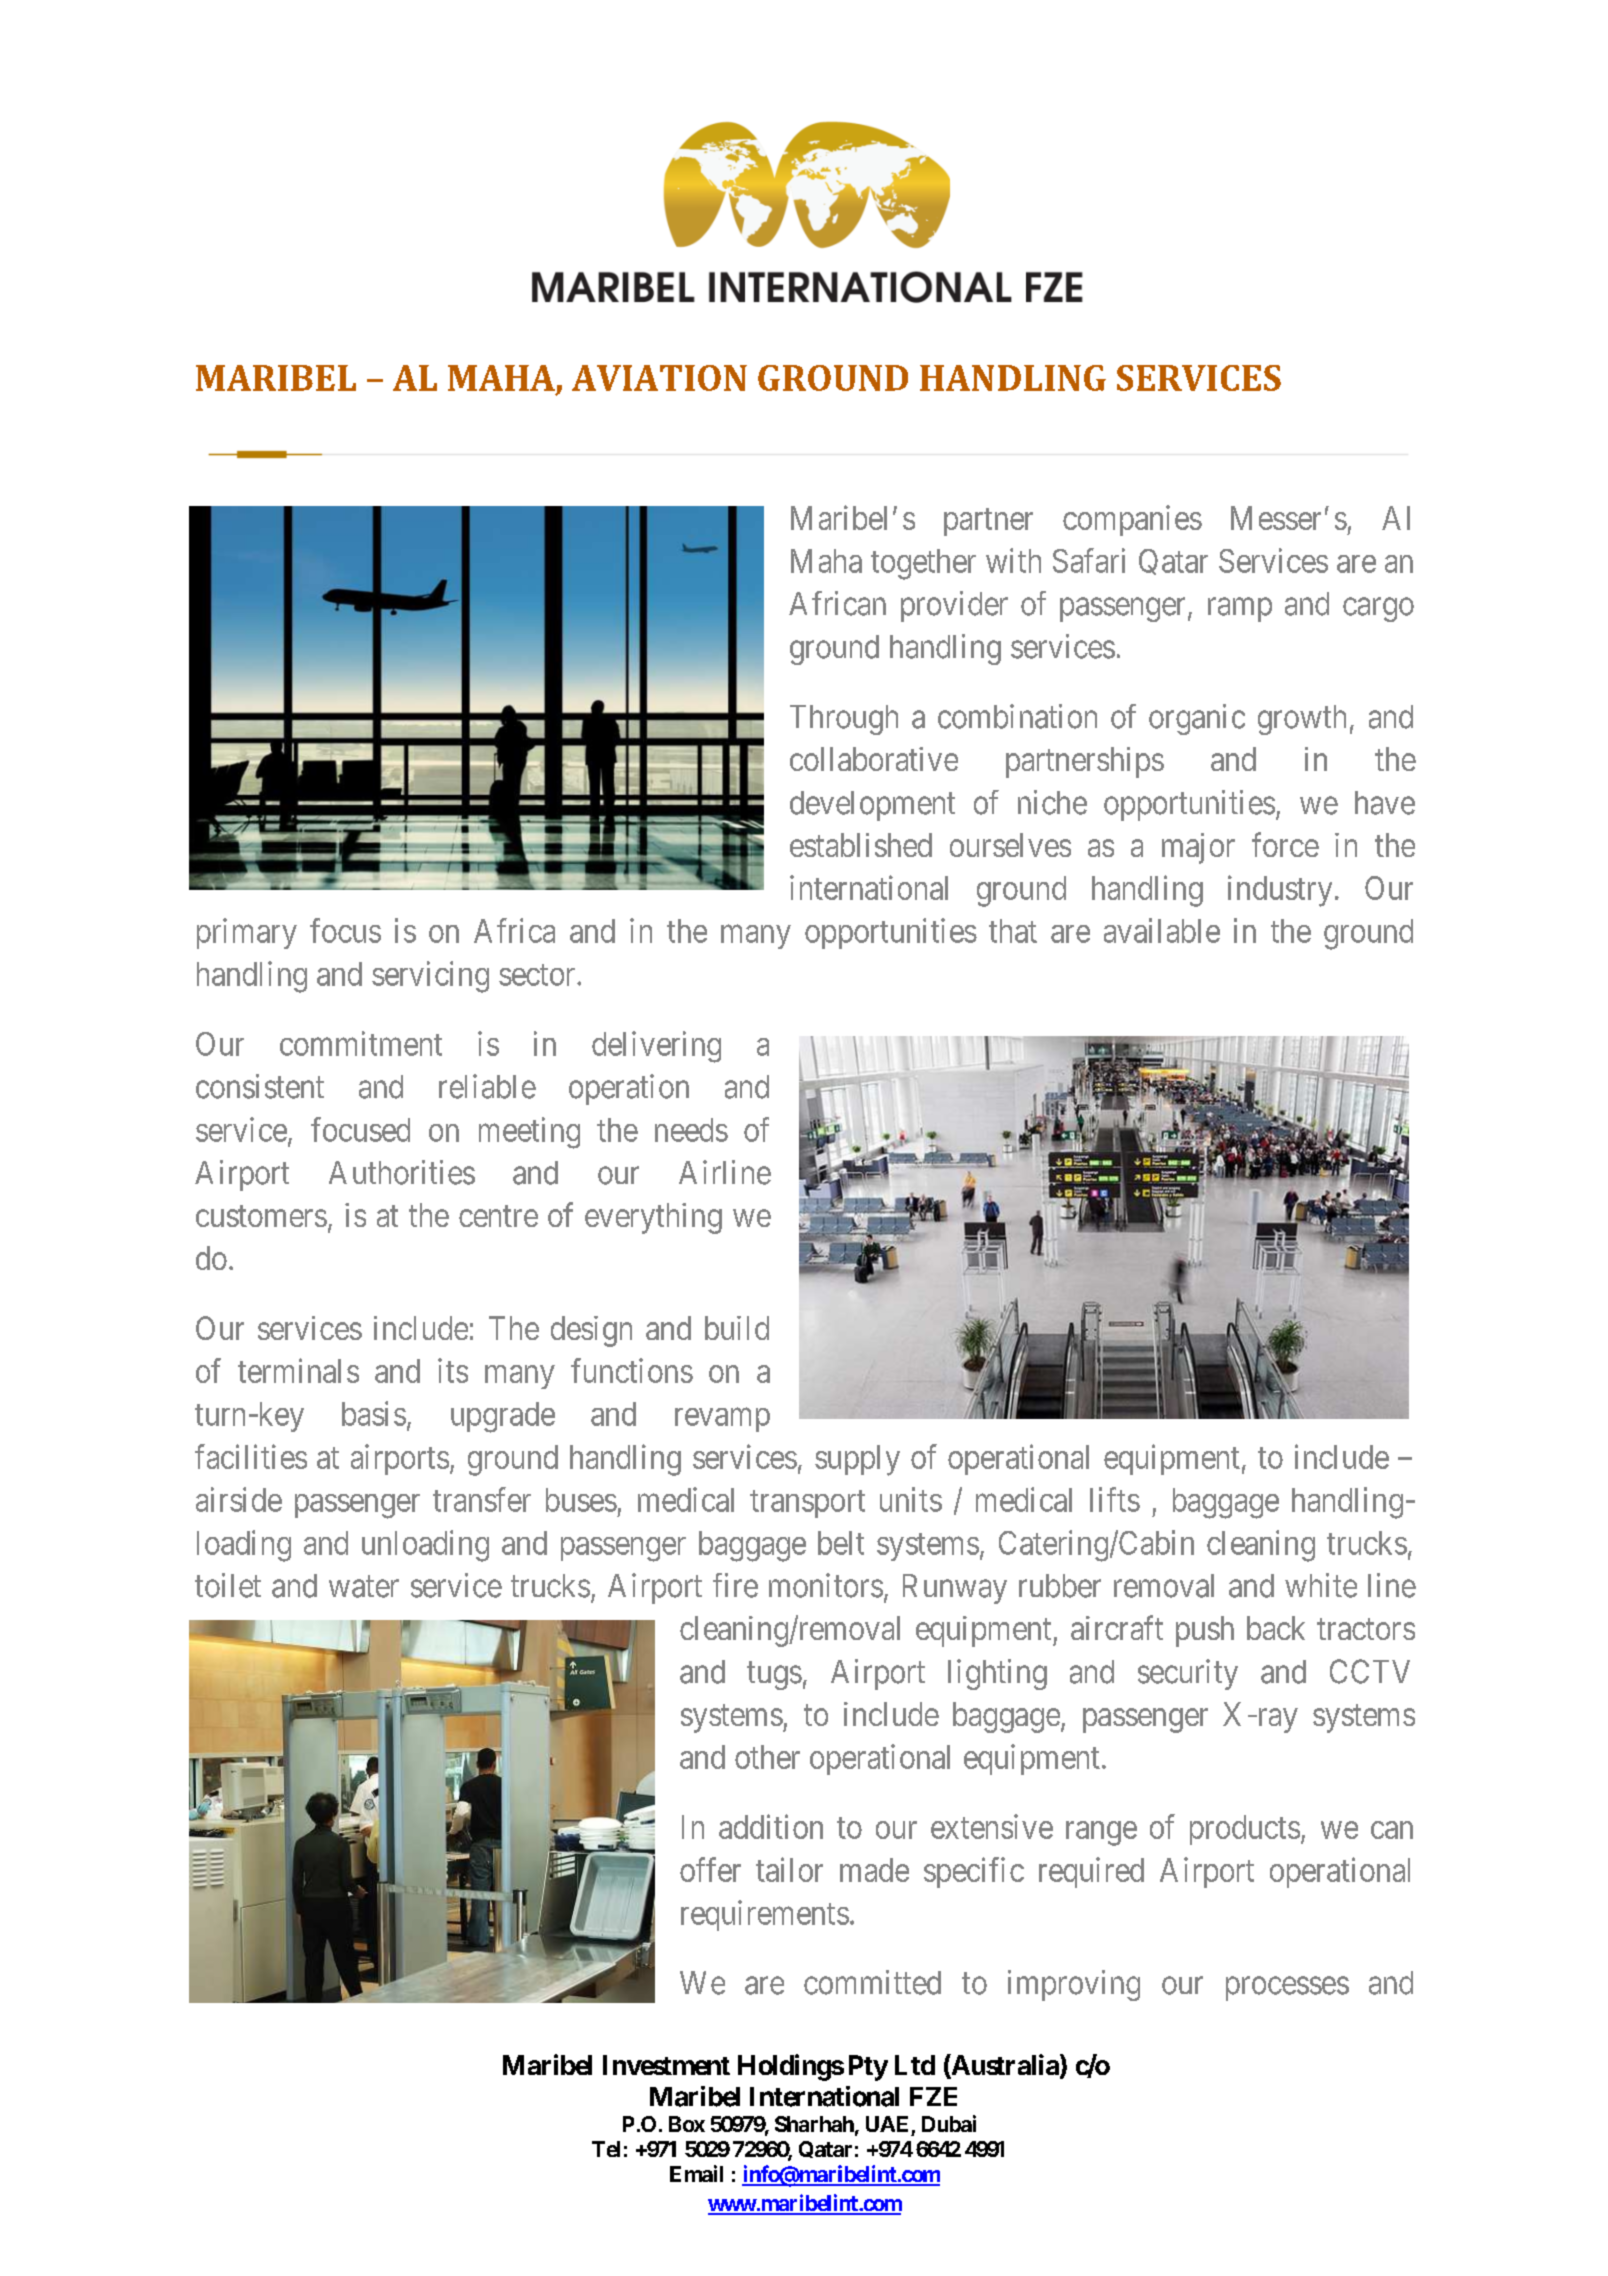 Image resolution: width=1608 pixels, height=2276 pixels. I want to click on force, so click(1285, 844).
